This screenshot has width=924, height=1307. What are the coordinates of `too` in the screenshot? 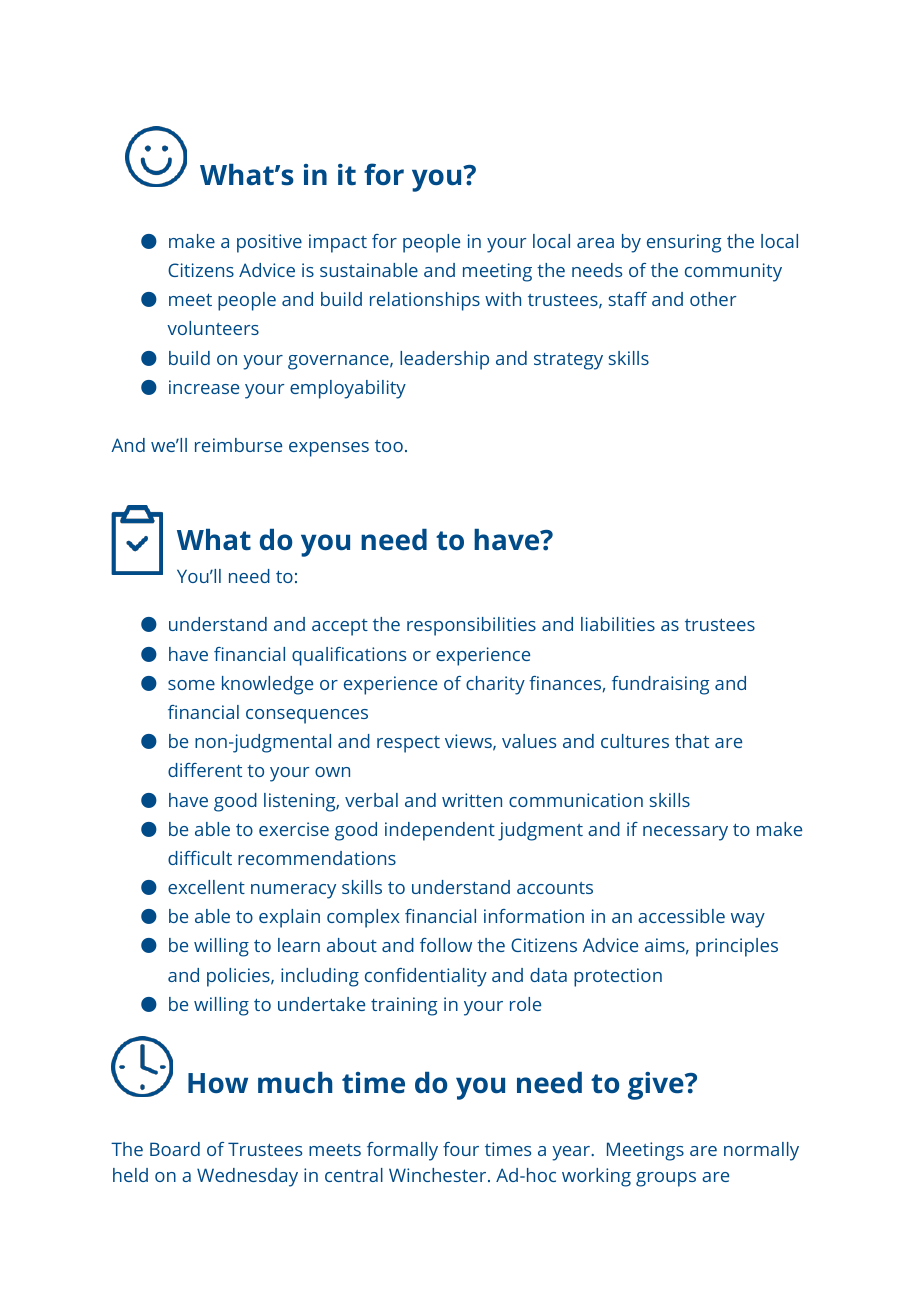 It's located at (389, 446).
